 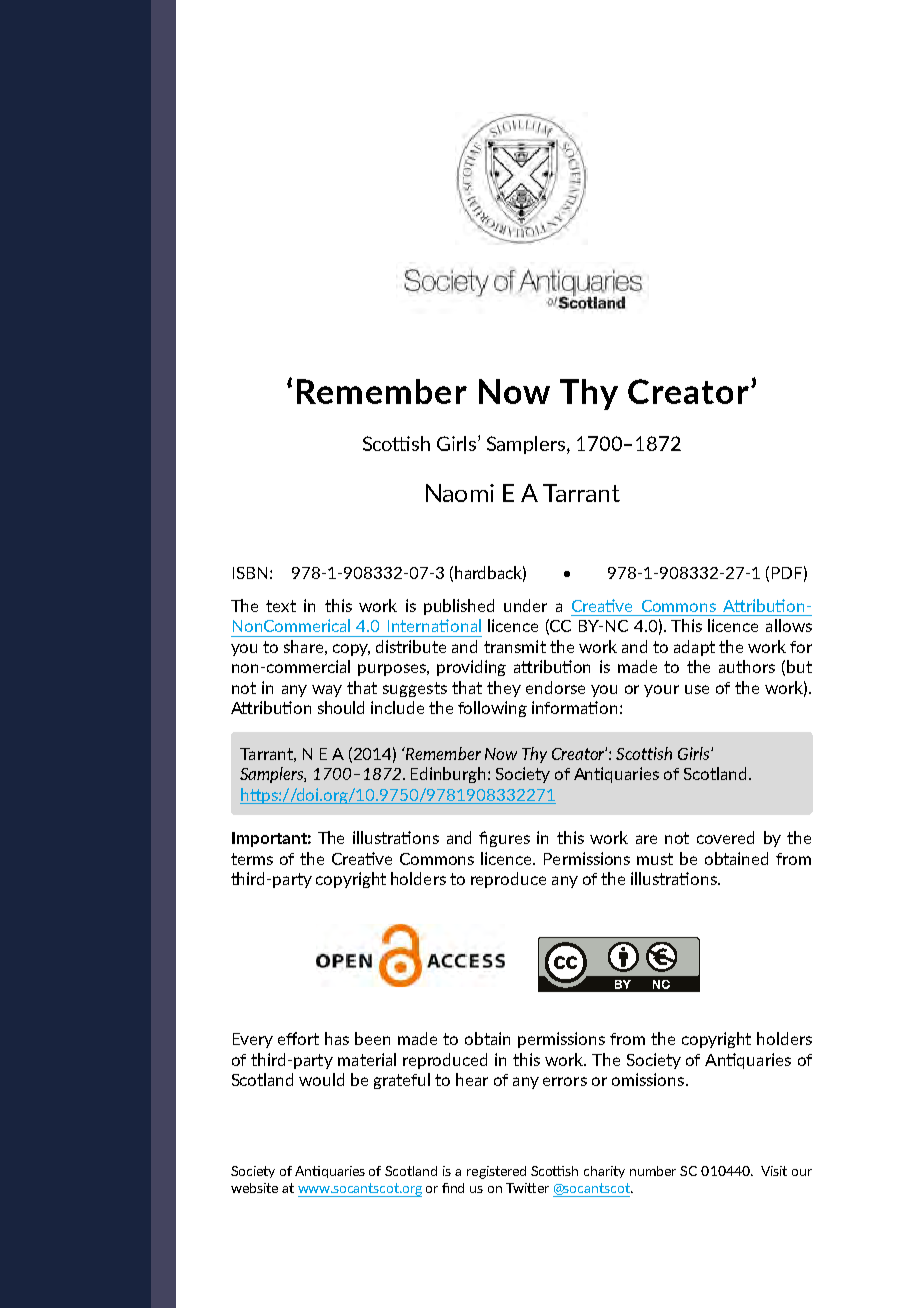 I want to click on terms, so click(x=252, y=859).
